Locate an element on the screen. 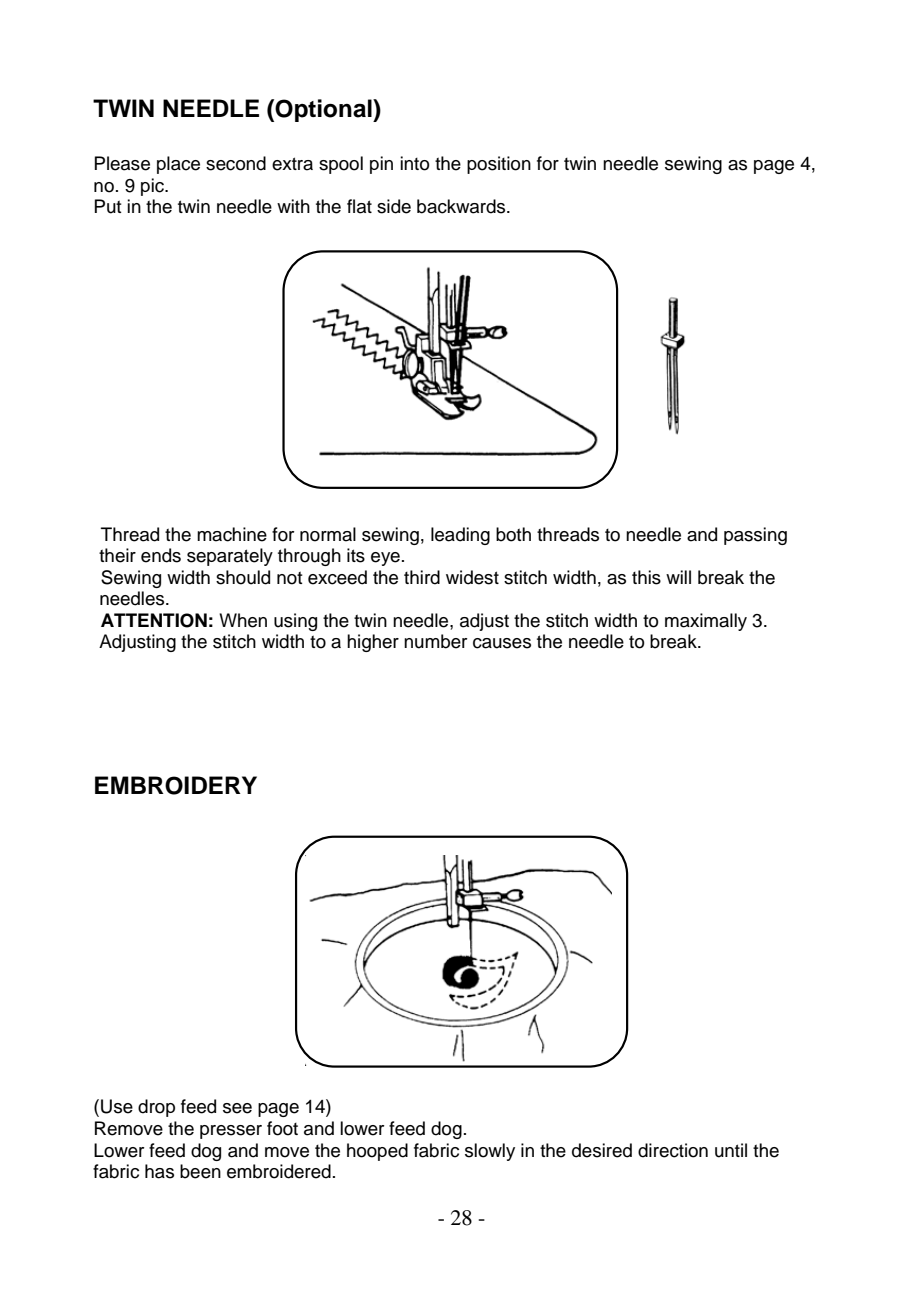 Image resolution: width=924 pixels, height=1310 pixels. into is located at coordinates (414, 163).
